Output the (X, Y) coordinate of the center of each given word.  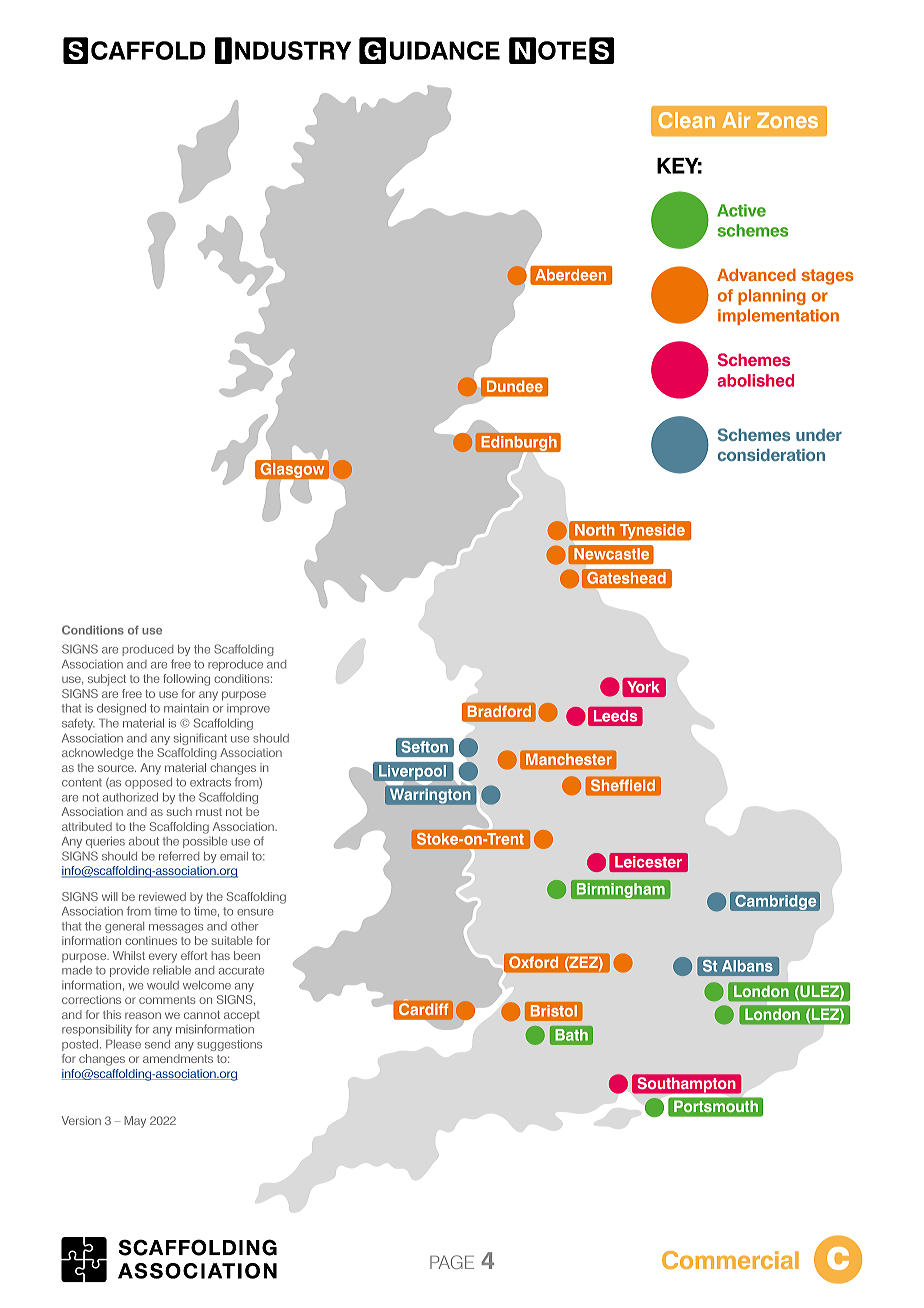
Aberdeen (570, 275)
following (186, 680)
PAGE (452, 1262)
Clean (686, 120)
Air (736, 120)
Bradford (499, 711)
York (643, 687)
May (135, 1122)
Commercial (730, 1260)
